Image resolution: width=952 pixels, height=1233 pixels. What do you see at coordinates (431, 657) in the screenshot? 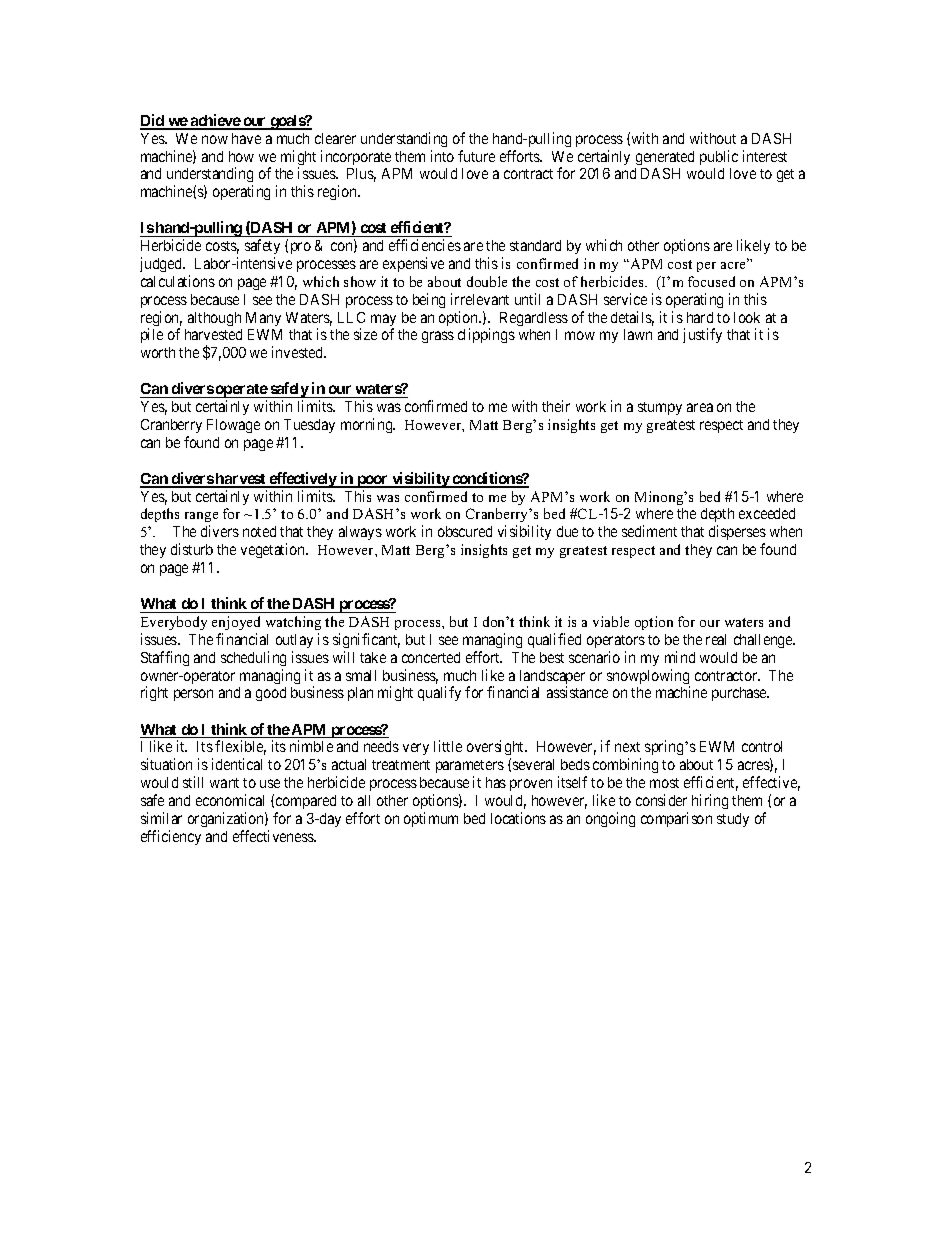
I see `concerted` at bounding box center [431, 657].
